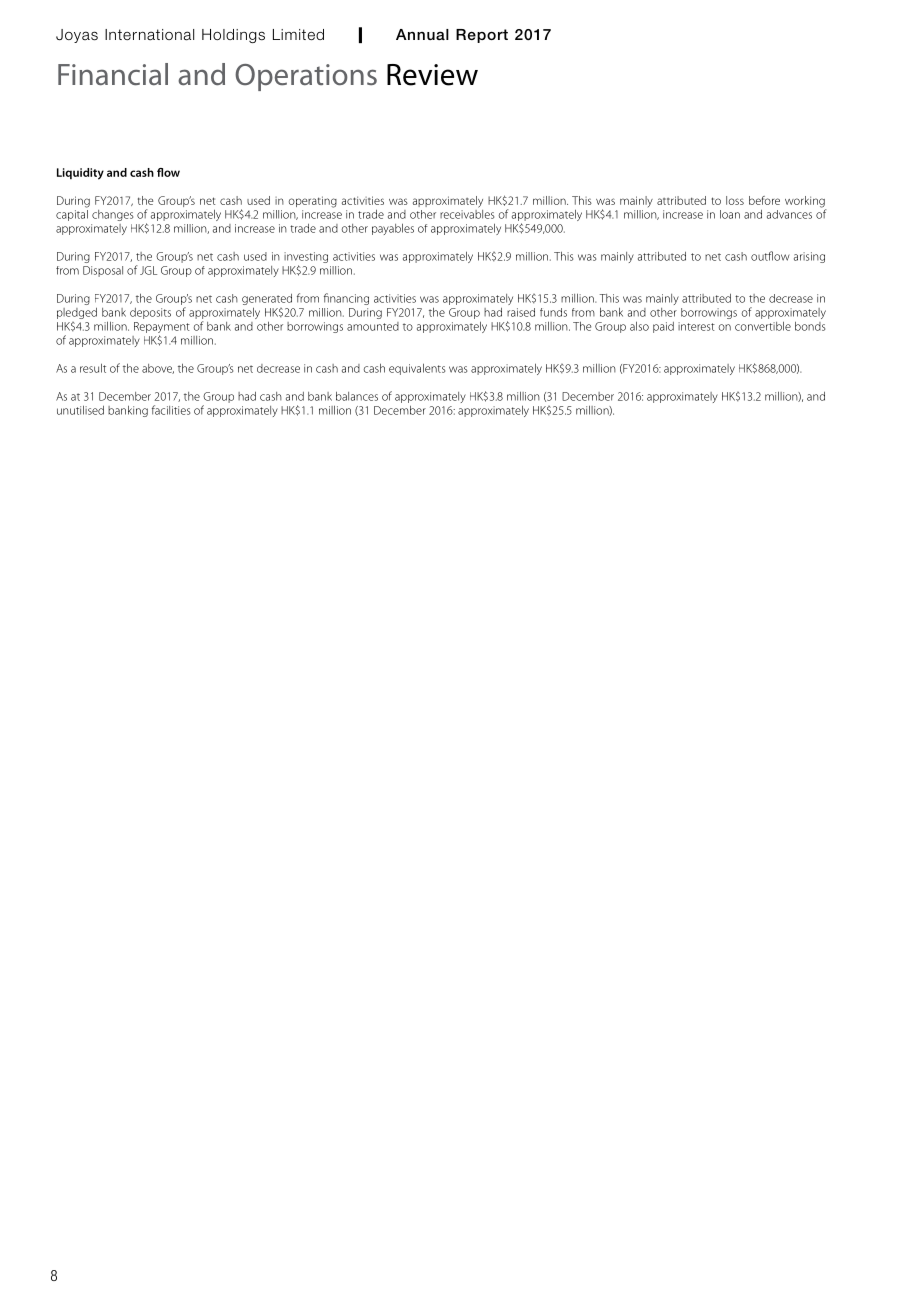  Describe the element at coordinates (422, 34) in the page. I see `Annual` at that location.
